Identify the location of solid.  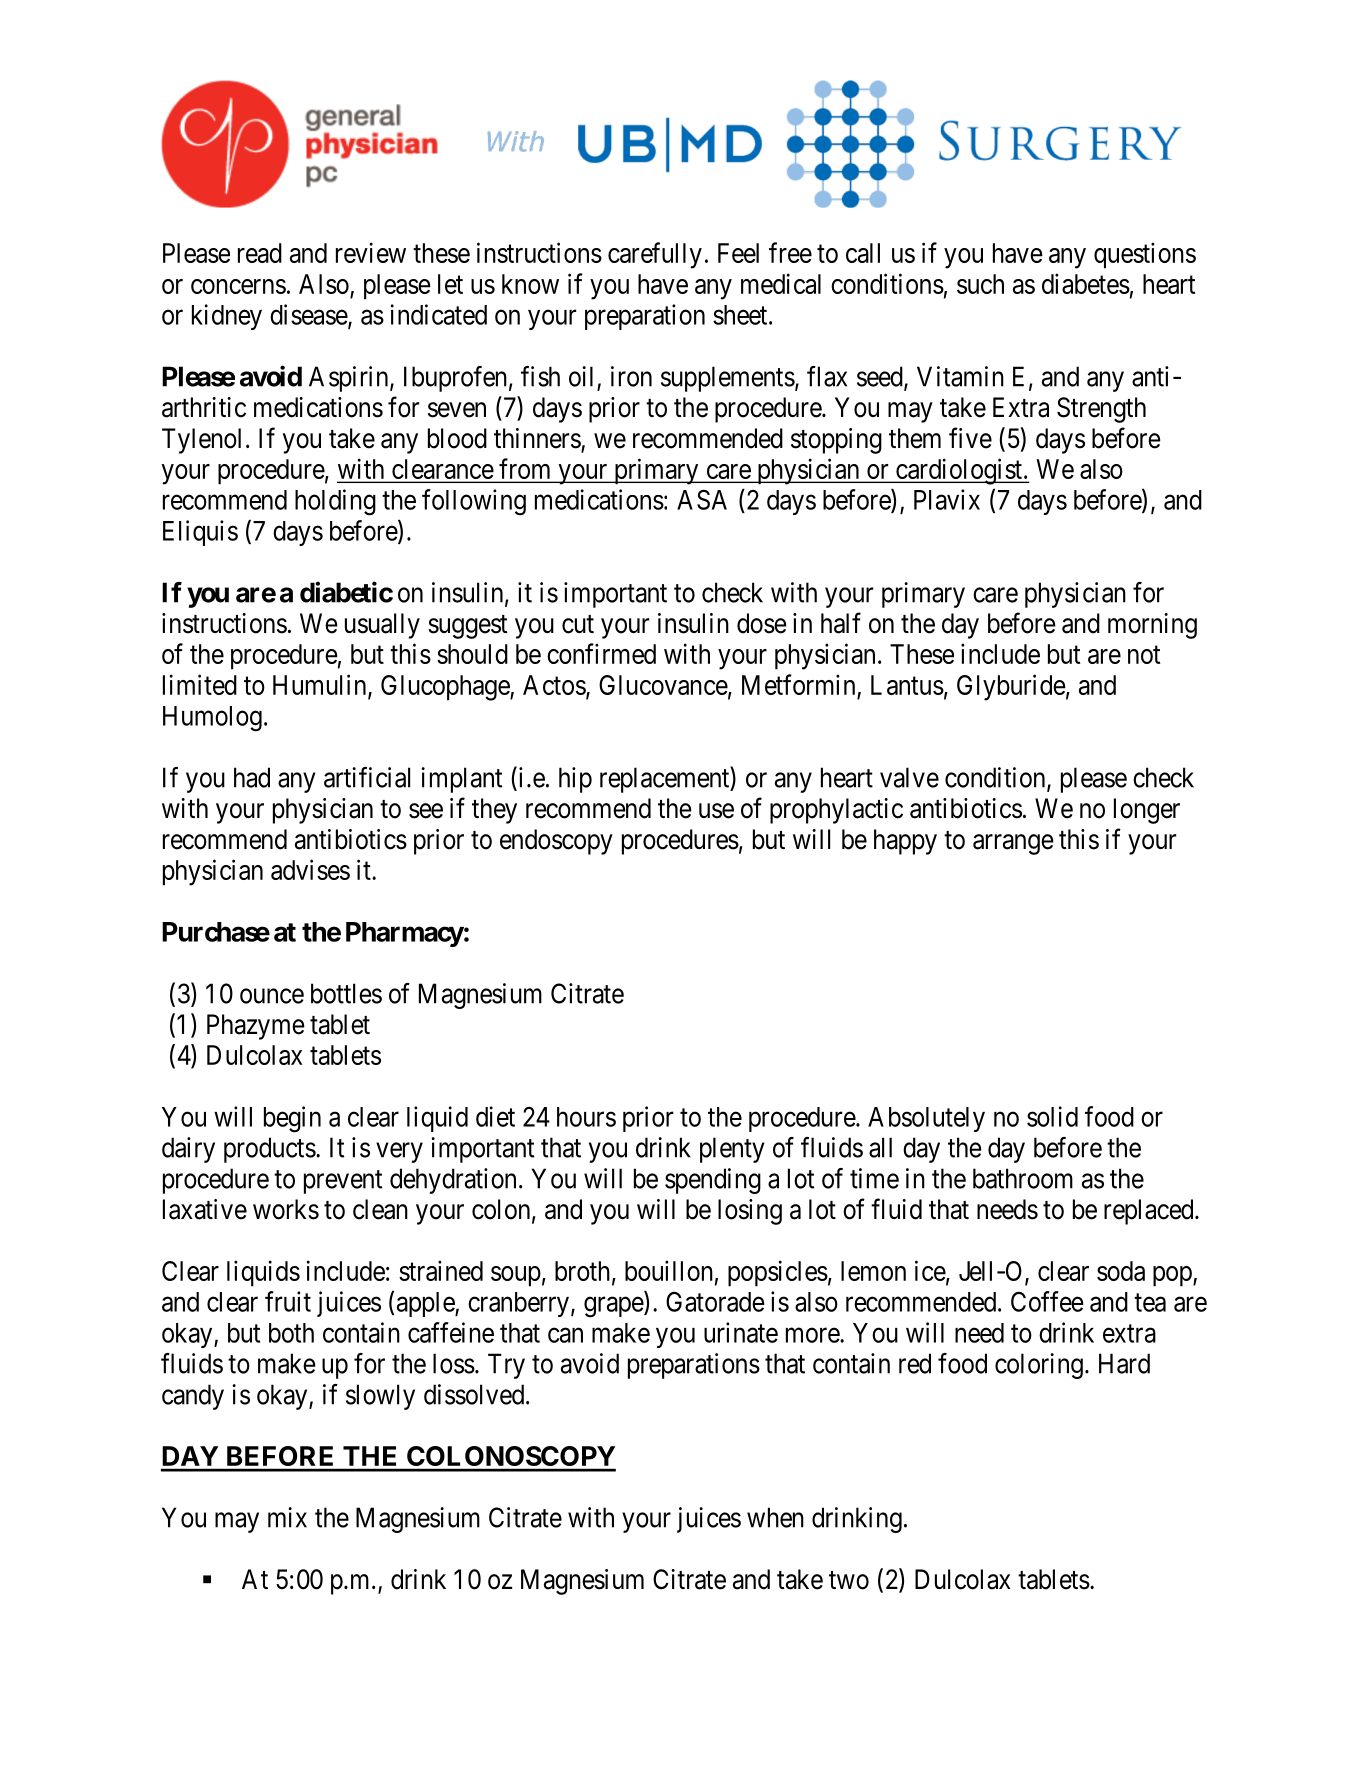
(1052, 1116).
